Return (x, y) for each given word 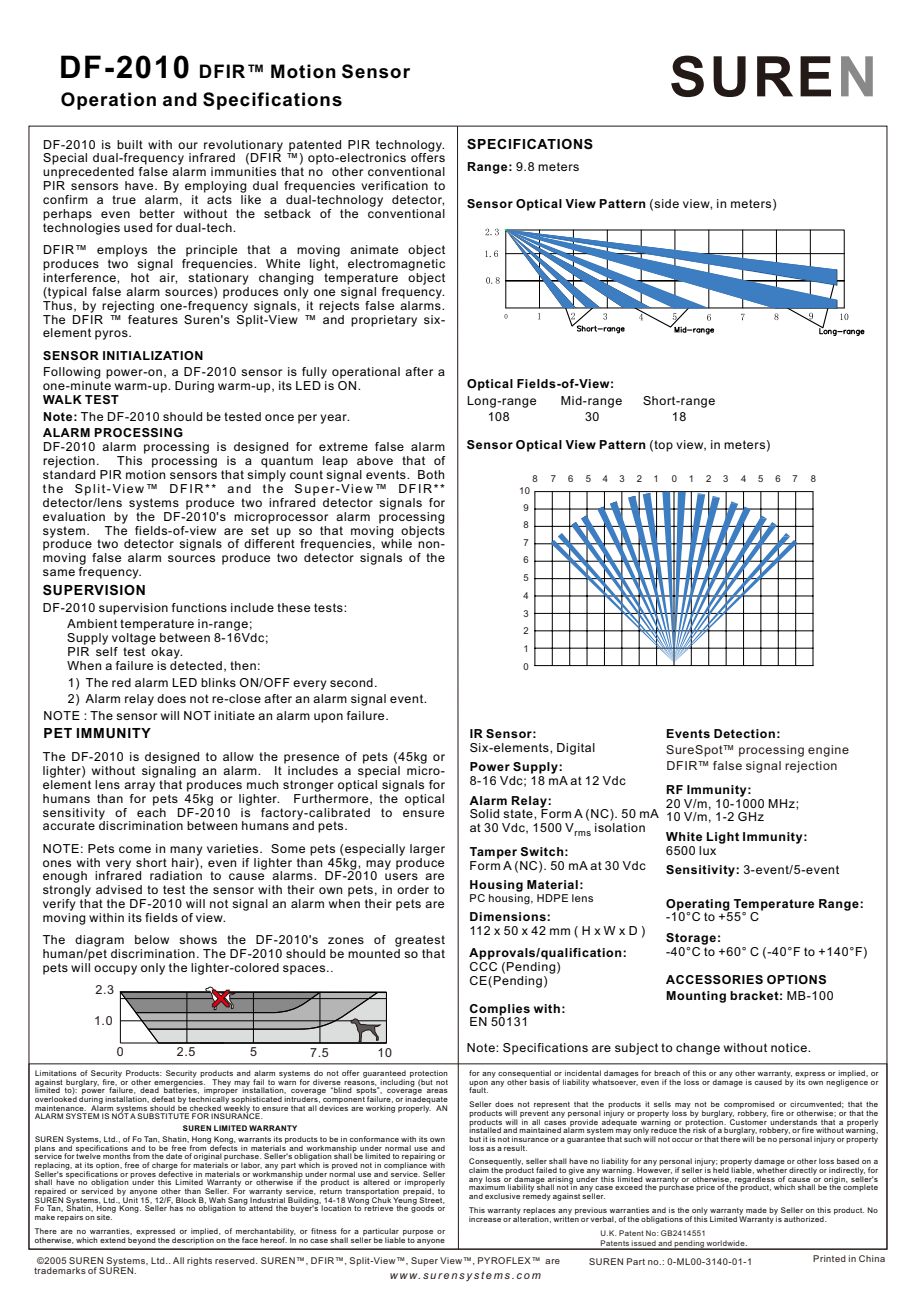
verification (394, 185)
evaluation (74, 516)
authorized (805, 1219)
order (413, 889)
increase (485, 1219)
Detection (744, 733)
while (396, 542)
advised (119, 889)
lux (707, 850)
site (104, 1217)
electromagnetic (396, 263)
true (124, 199)
